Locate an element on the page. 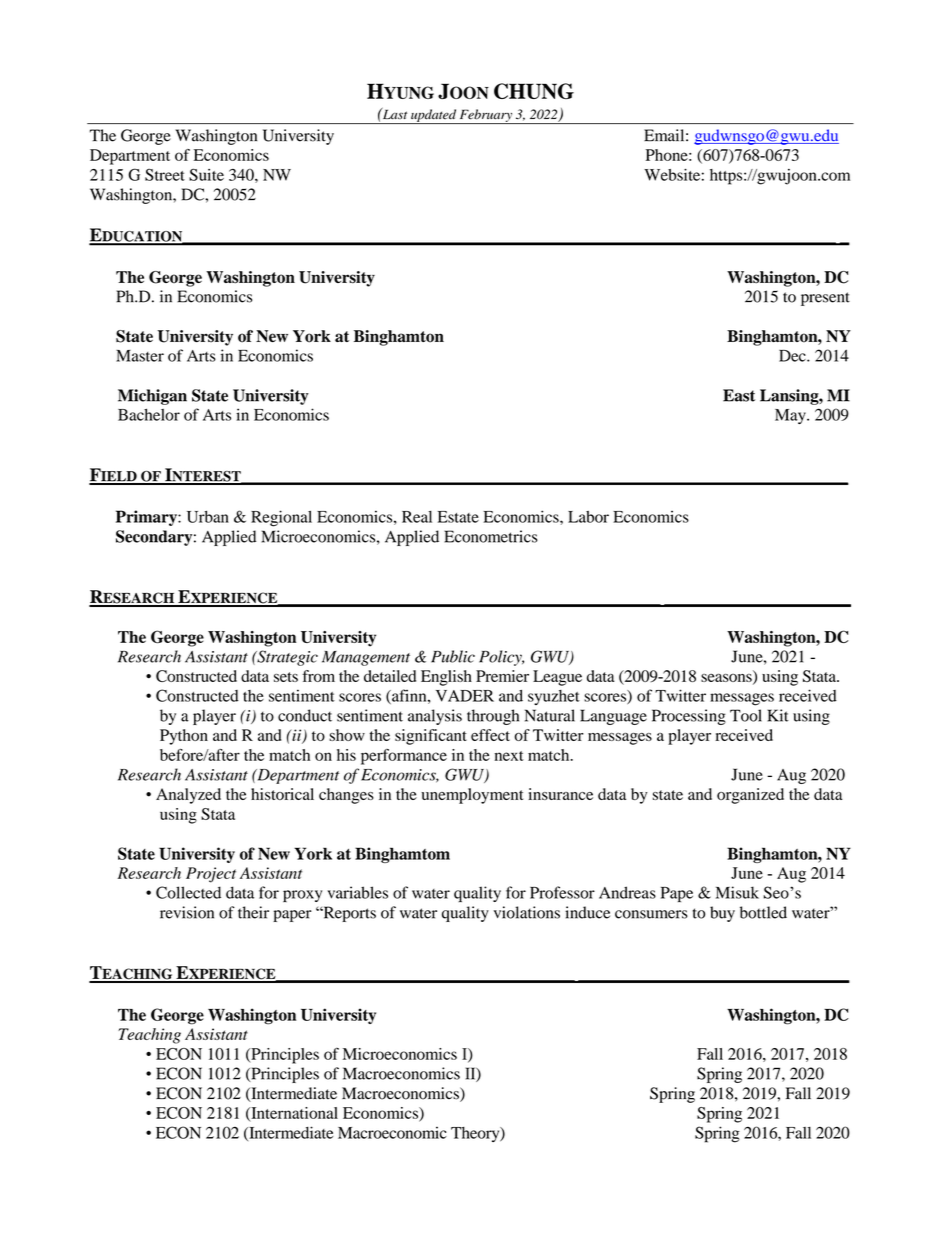 The width and height of the document is (952, 1233). VADER is located at coordinates (465, 696).
